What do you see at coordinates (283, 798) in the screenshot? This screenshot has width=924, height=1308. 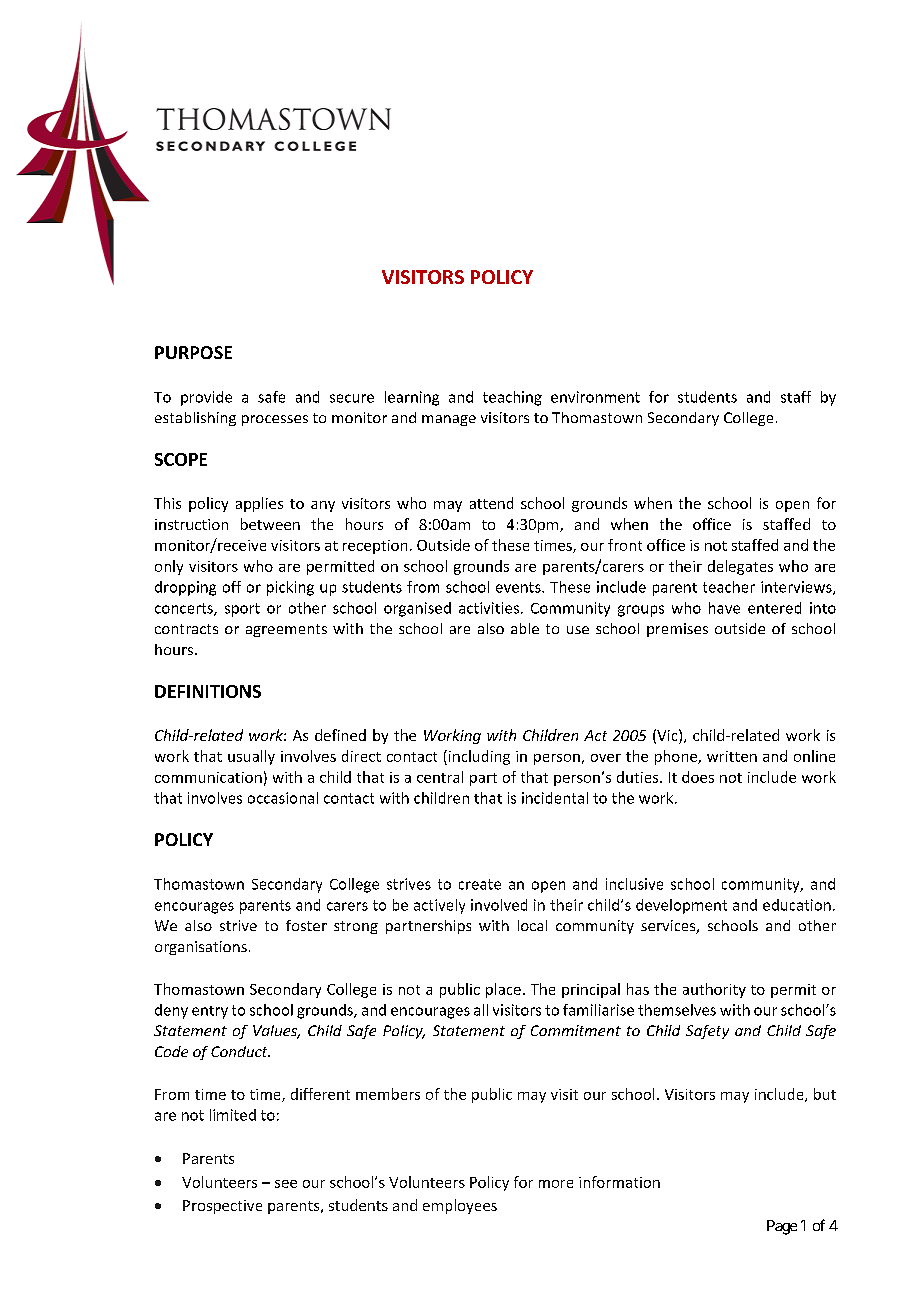 I see `occasional` at bounding box center [283, 798].
